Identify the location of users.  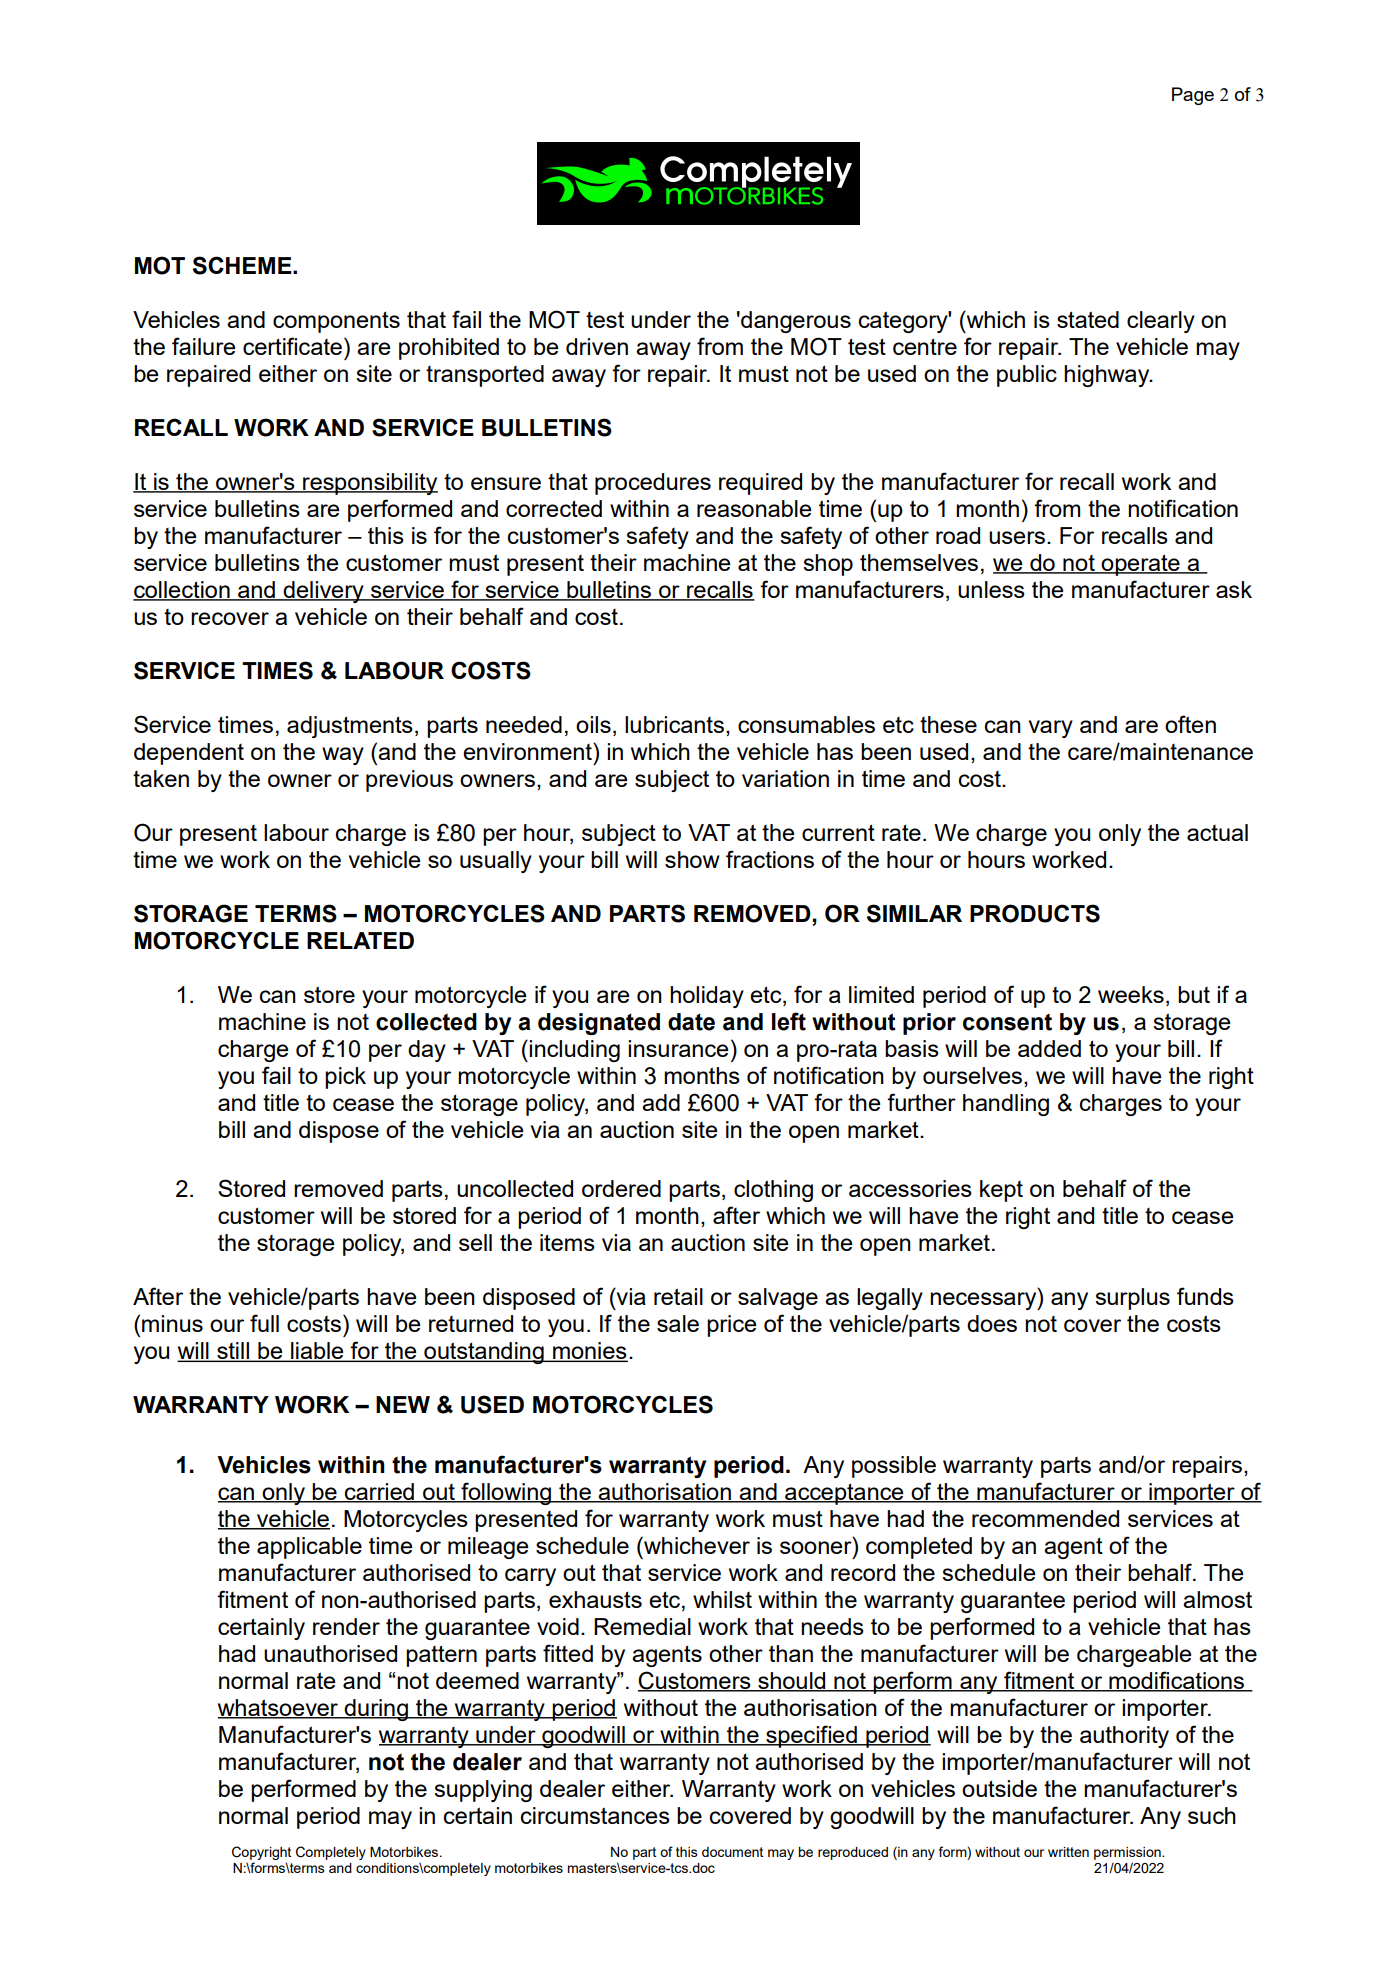
(1017, 537).
